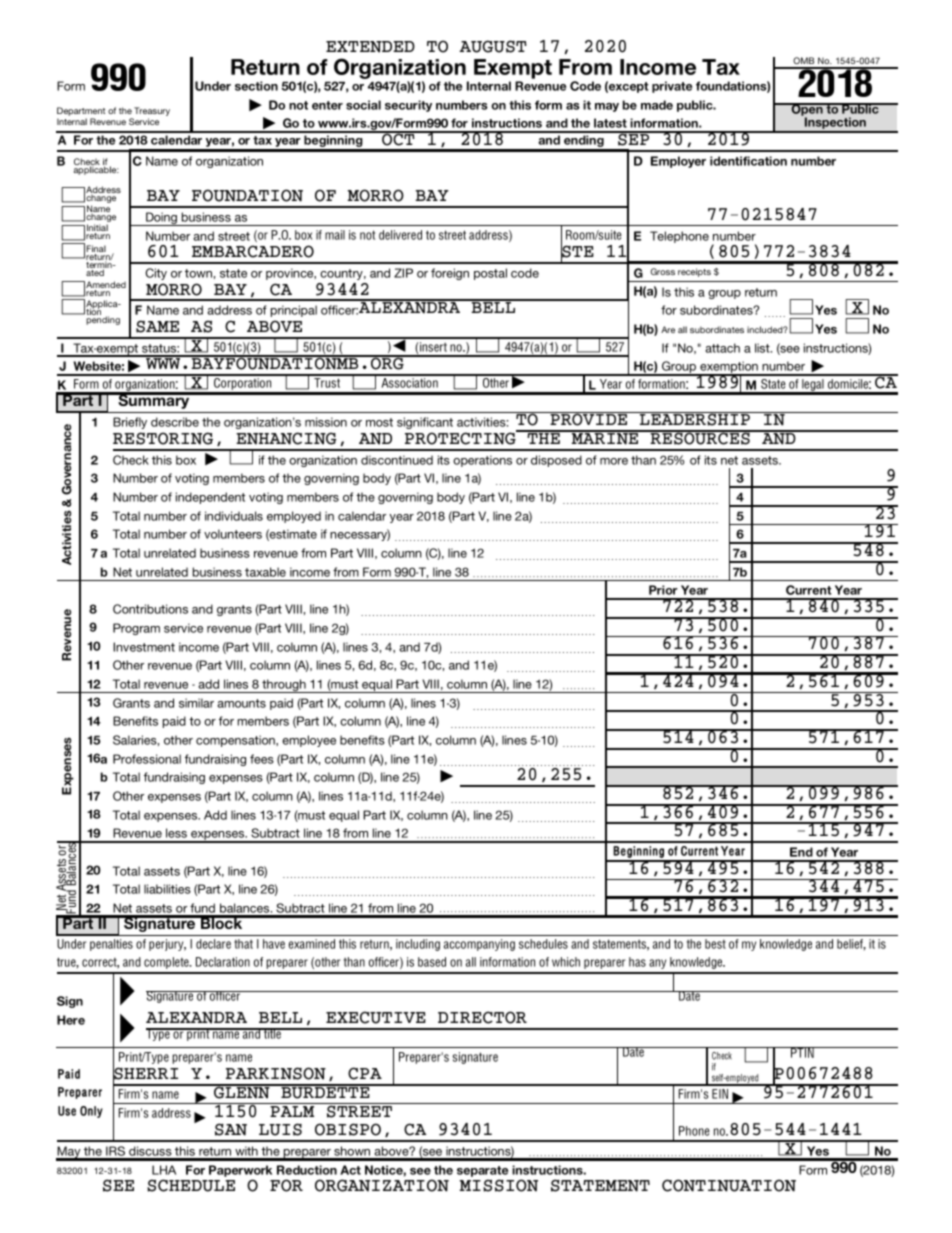 Image resolution: width=952 pixels, height=1233 pixels. I want to click on Treasury, so click(152, 113).
